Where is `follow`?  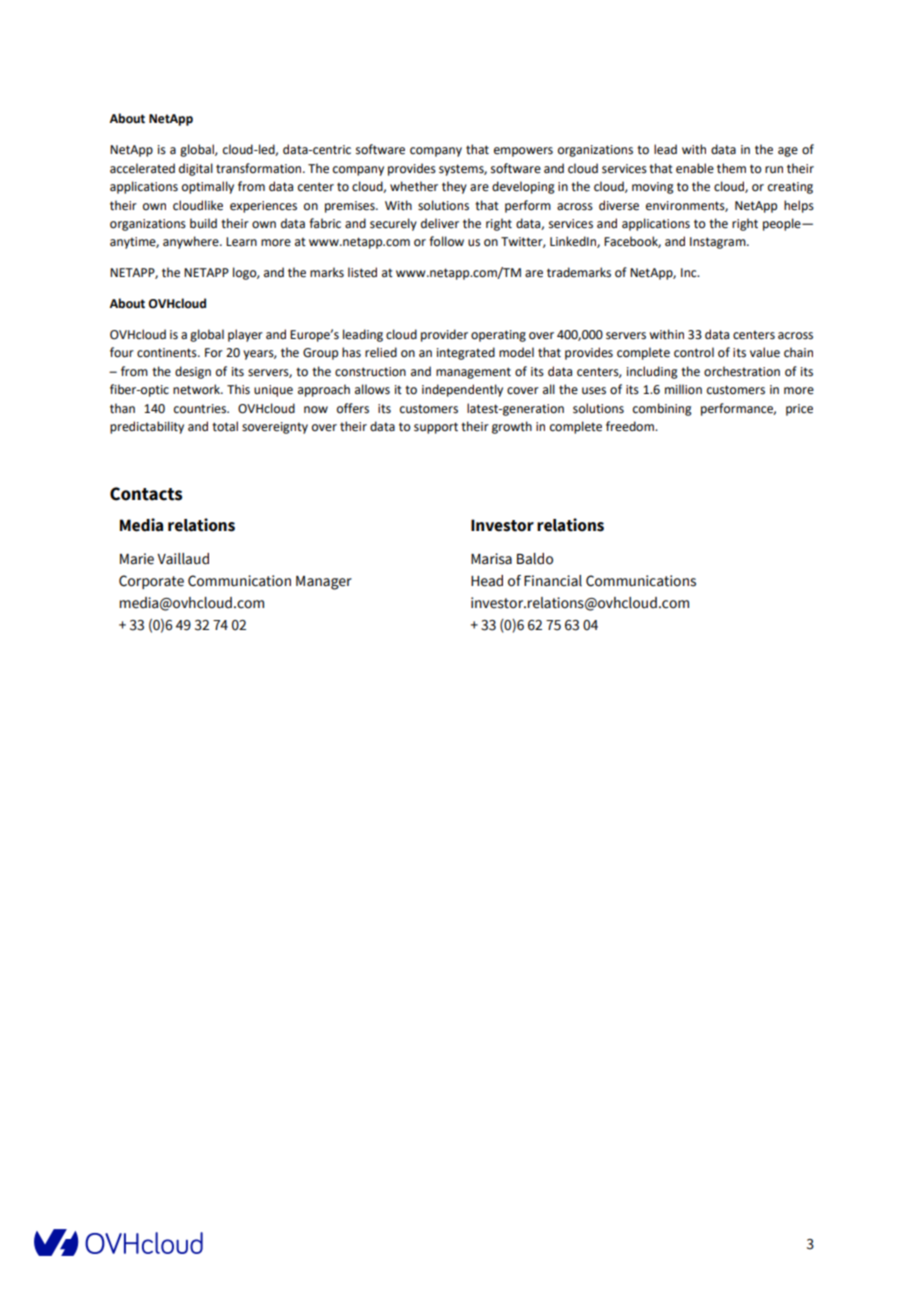
follow is located at coordinates (446, 241).
